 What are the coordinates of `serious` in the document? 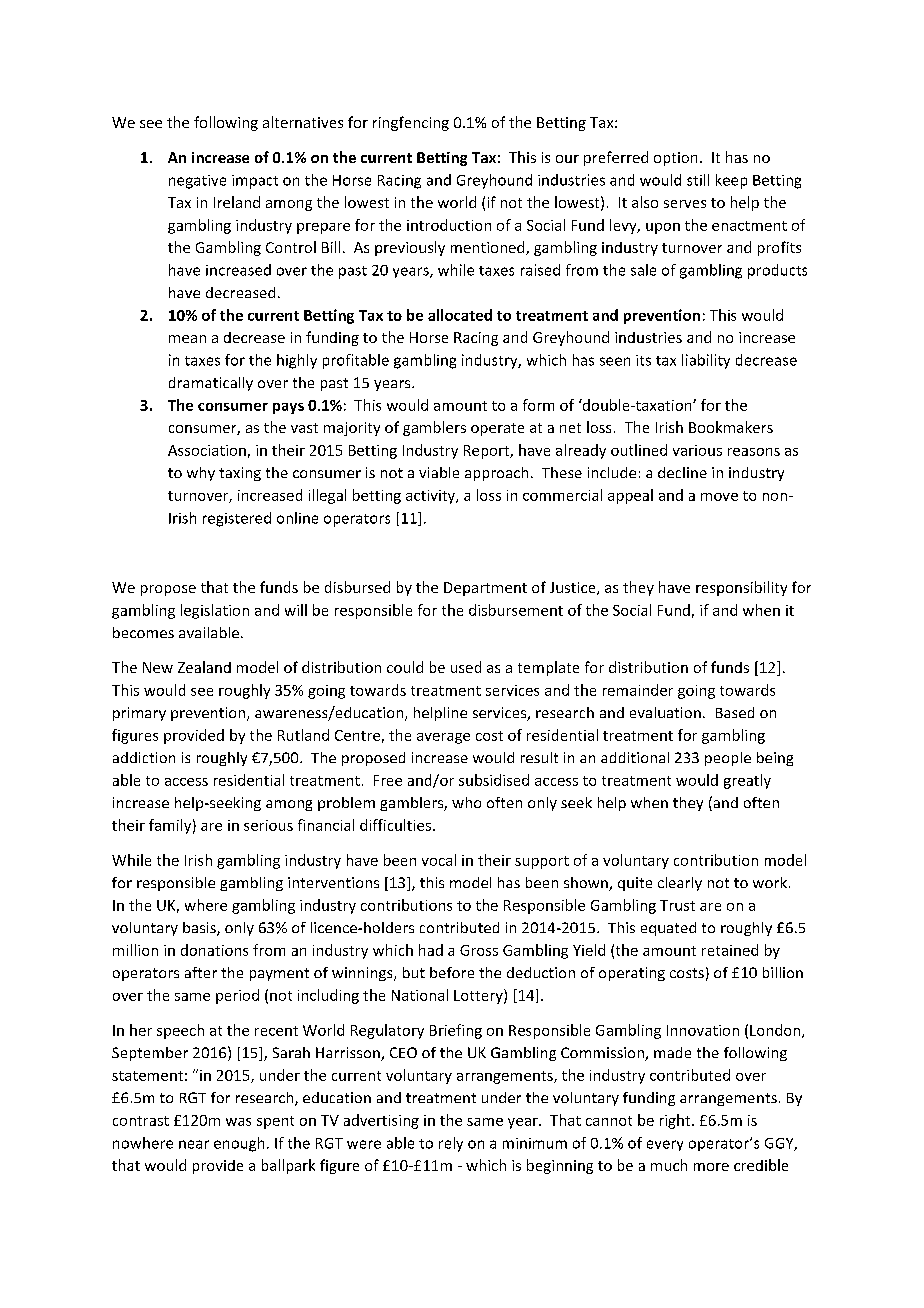 It's located at (268, 825).
